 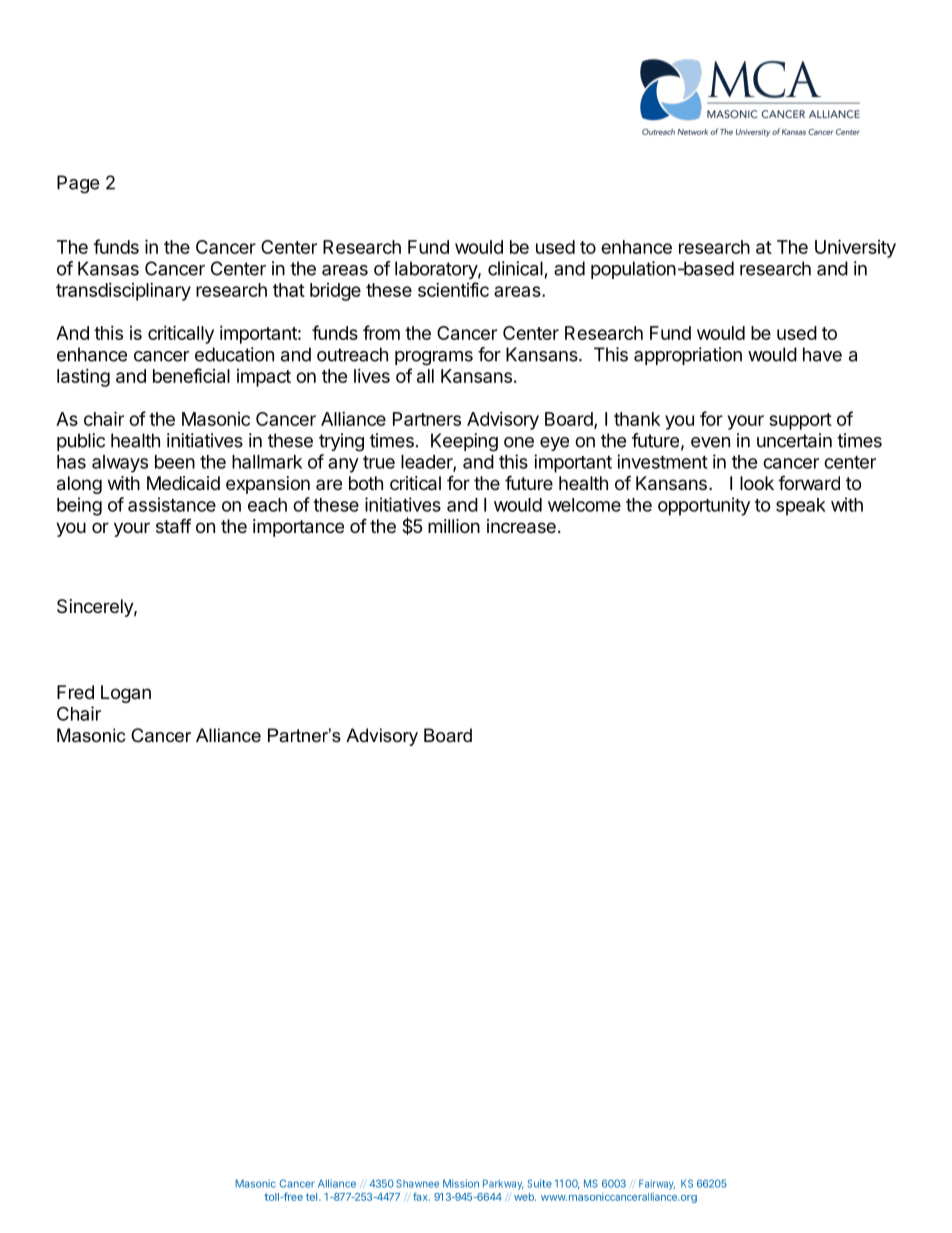 I want to click on beneficial, so click(x=191, y=375).
